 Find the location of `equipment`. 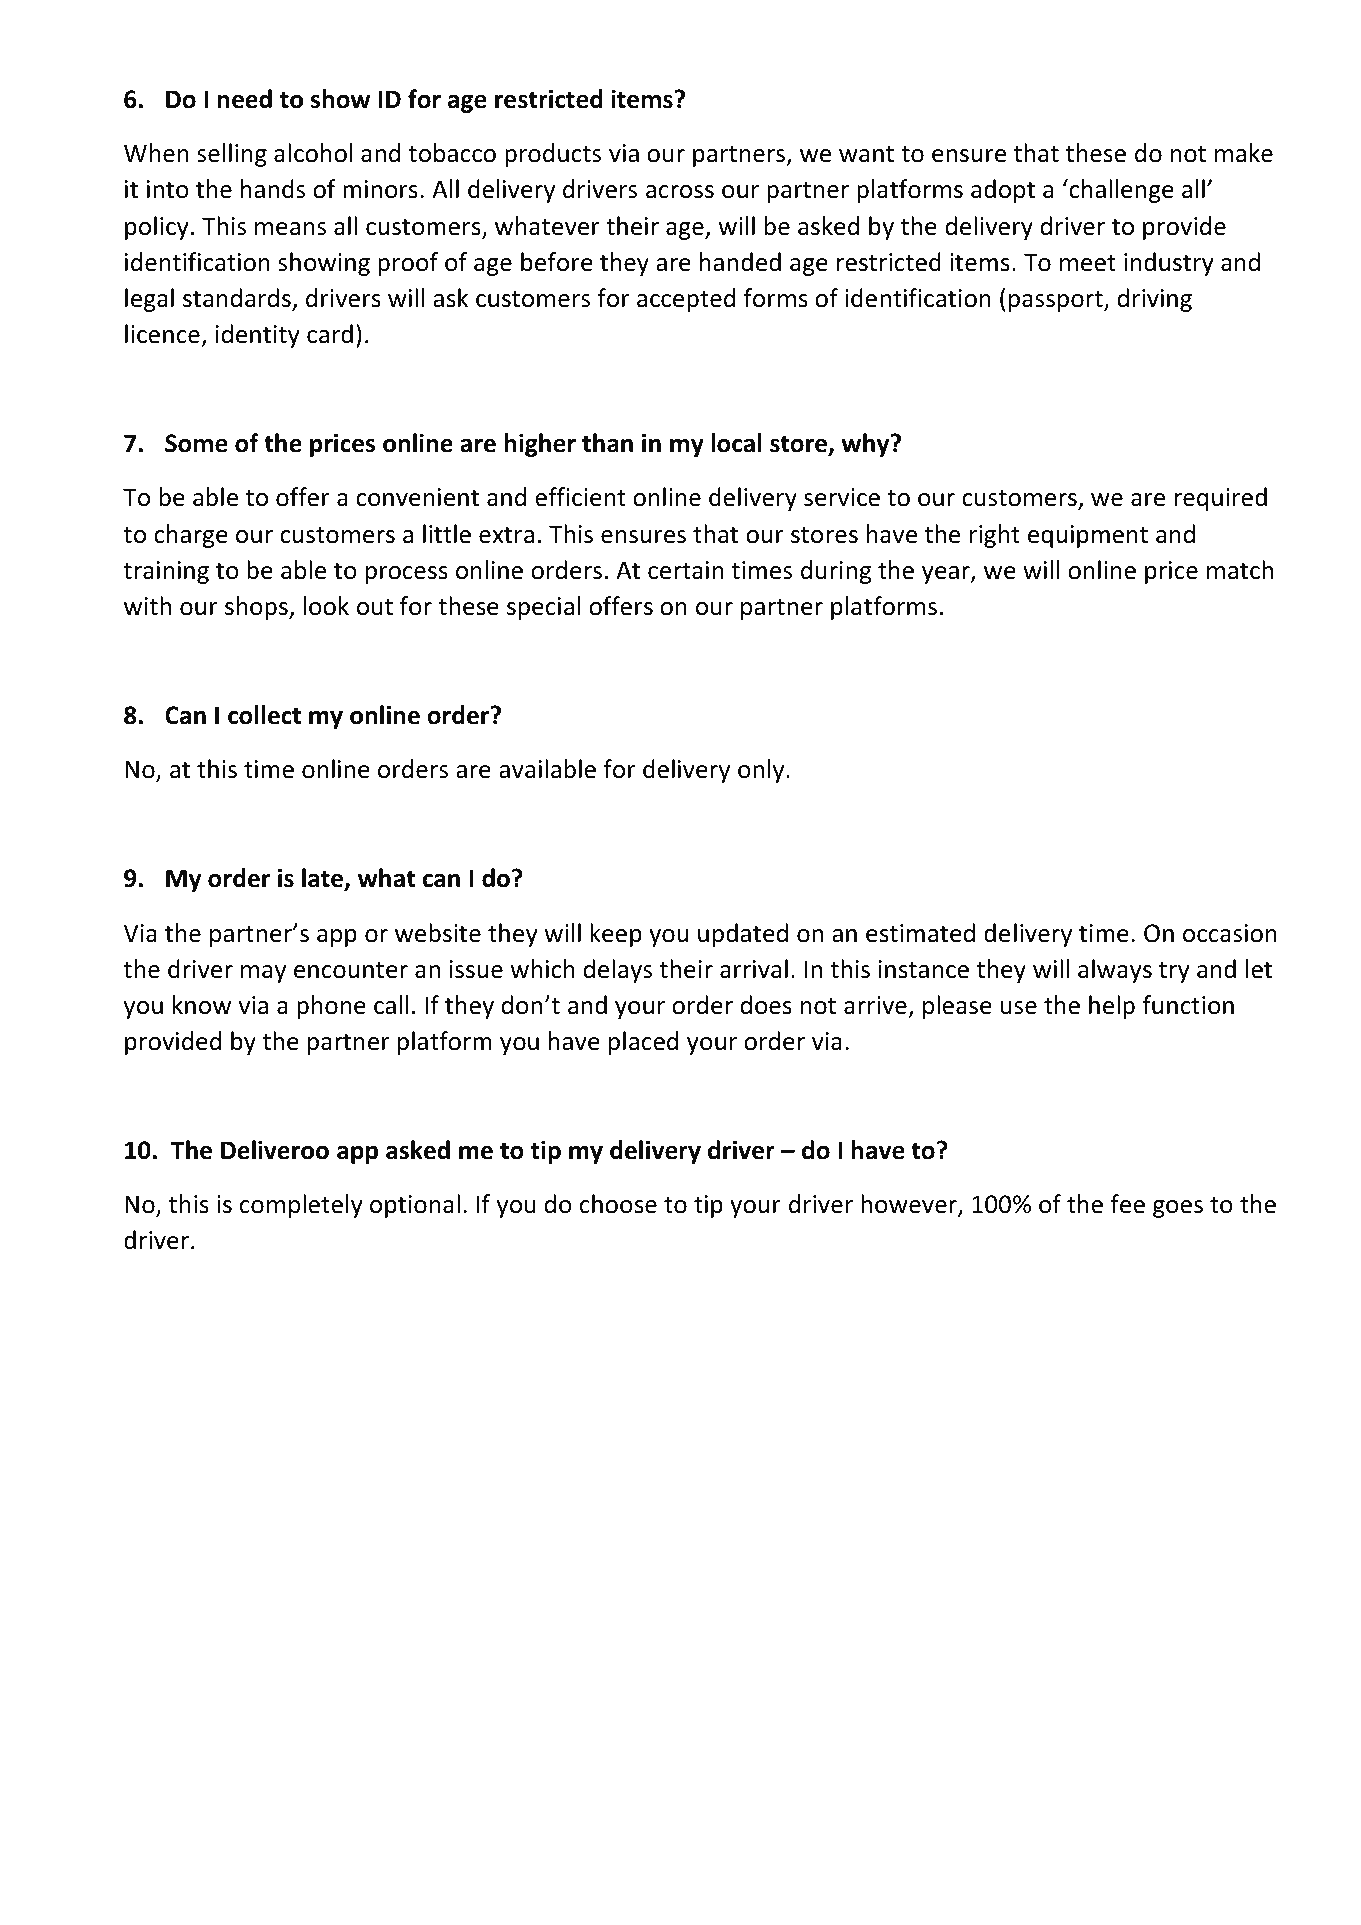

equipment is located at coordinates (1088, 536).
